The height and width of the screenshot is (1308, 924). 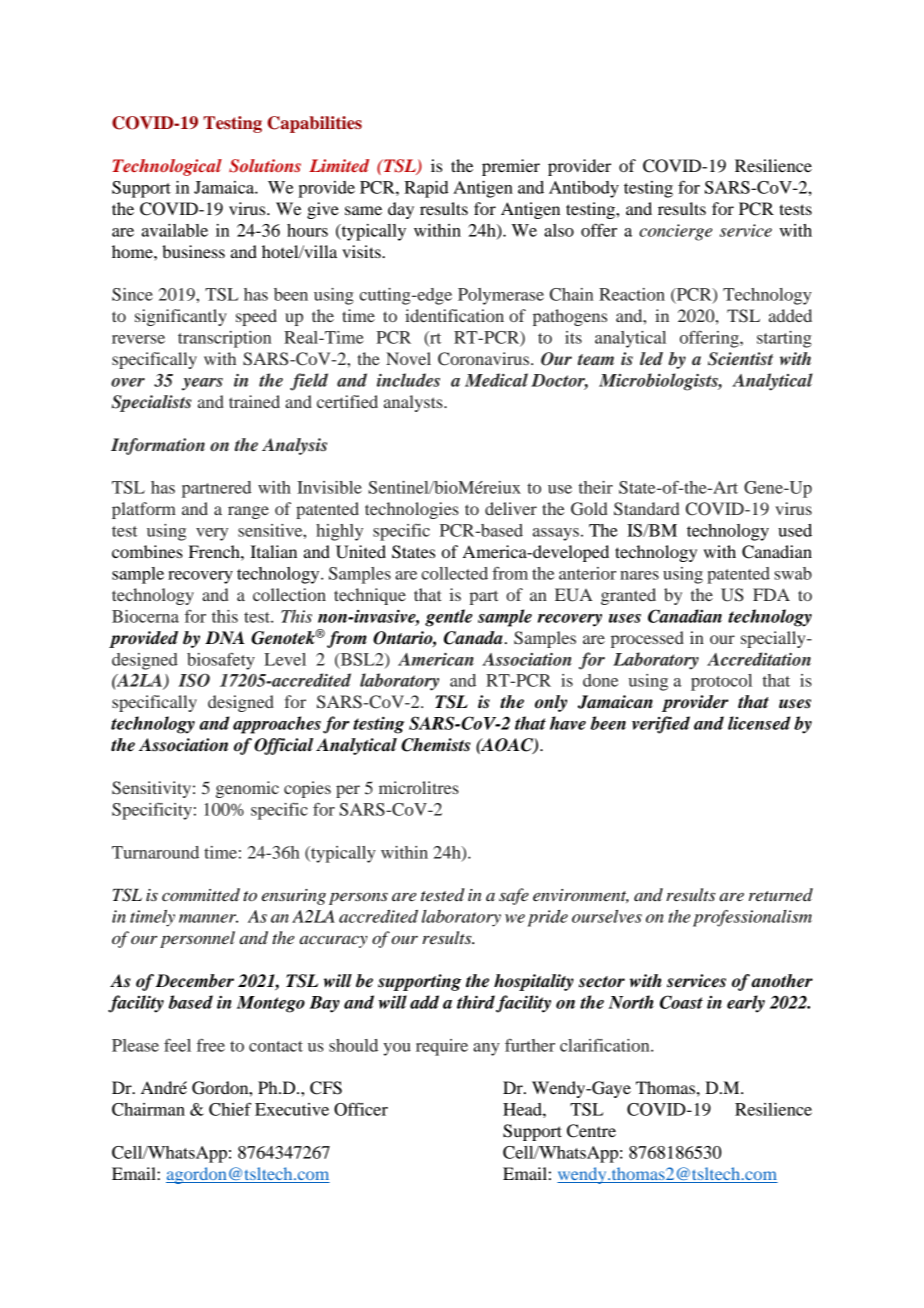 What do you see at coordinates (759, 659) in the screenshot?
I see `Accreditation` at bounding box center [759, 659].
